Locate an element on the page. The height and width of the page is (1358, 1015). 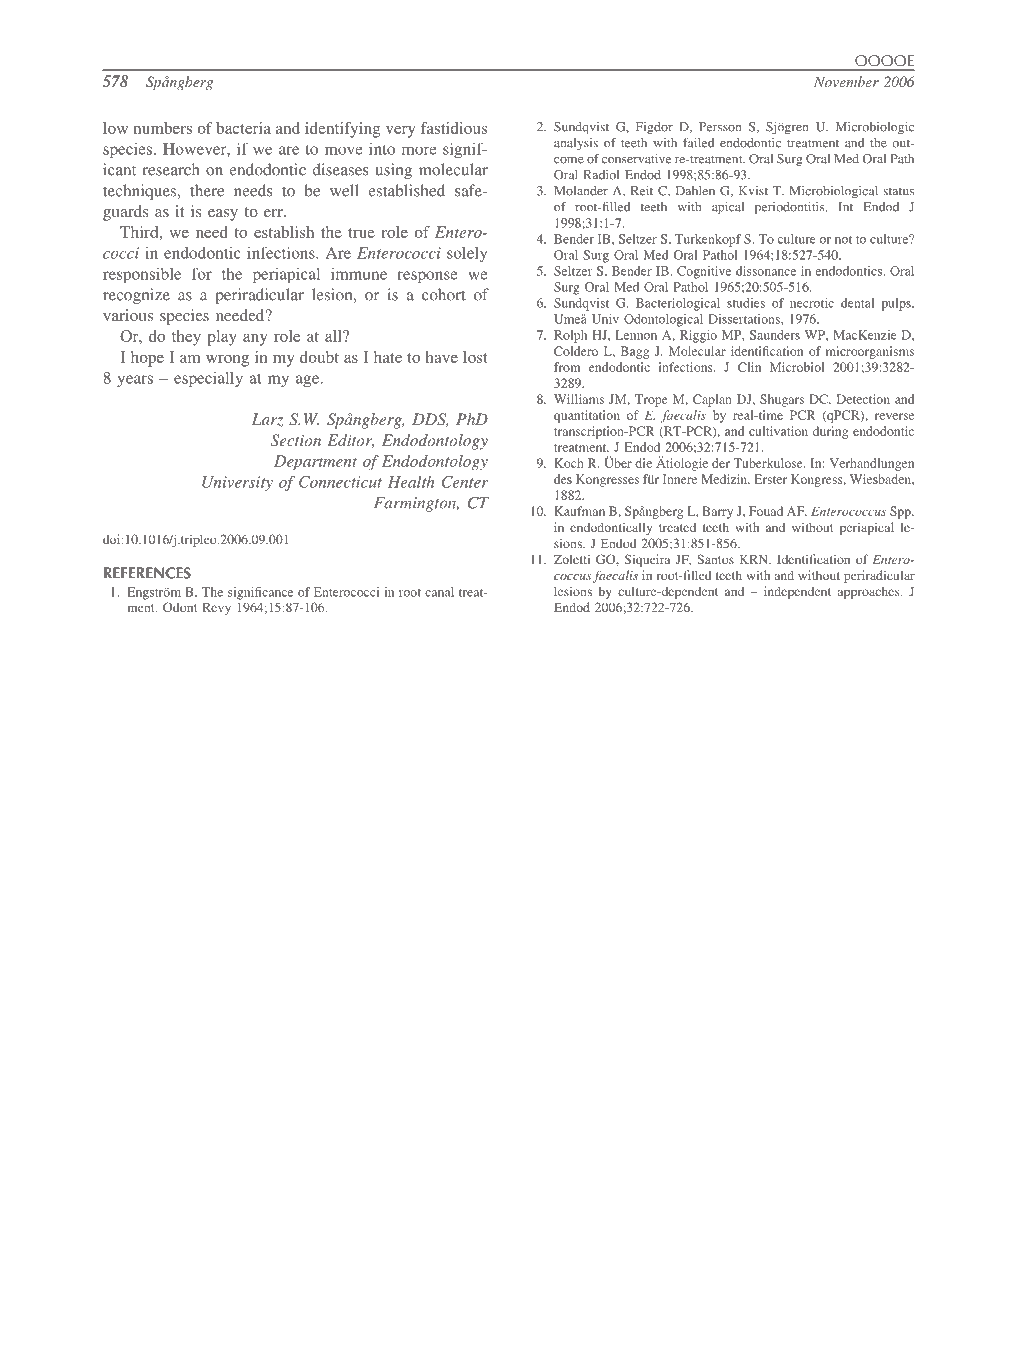
dissonance is located at coordinates (766, 271).
